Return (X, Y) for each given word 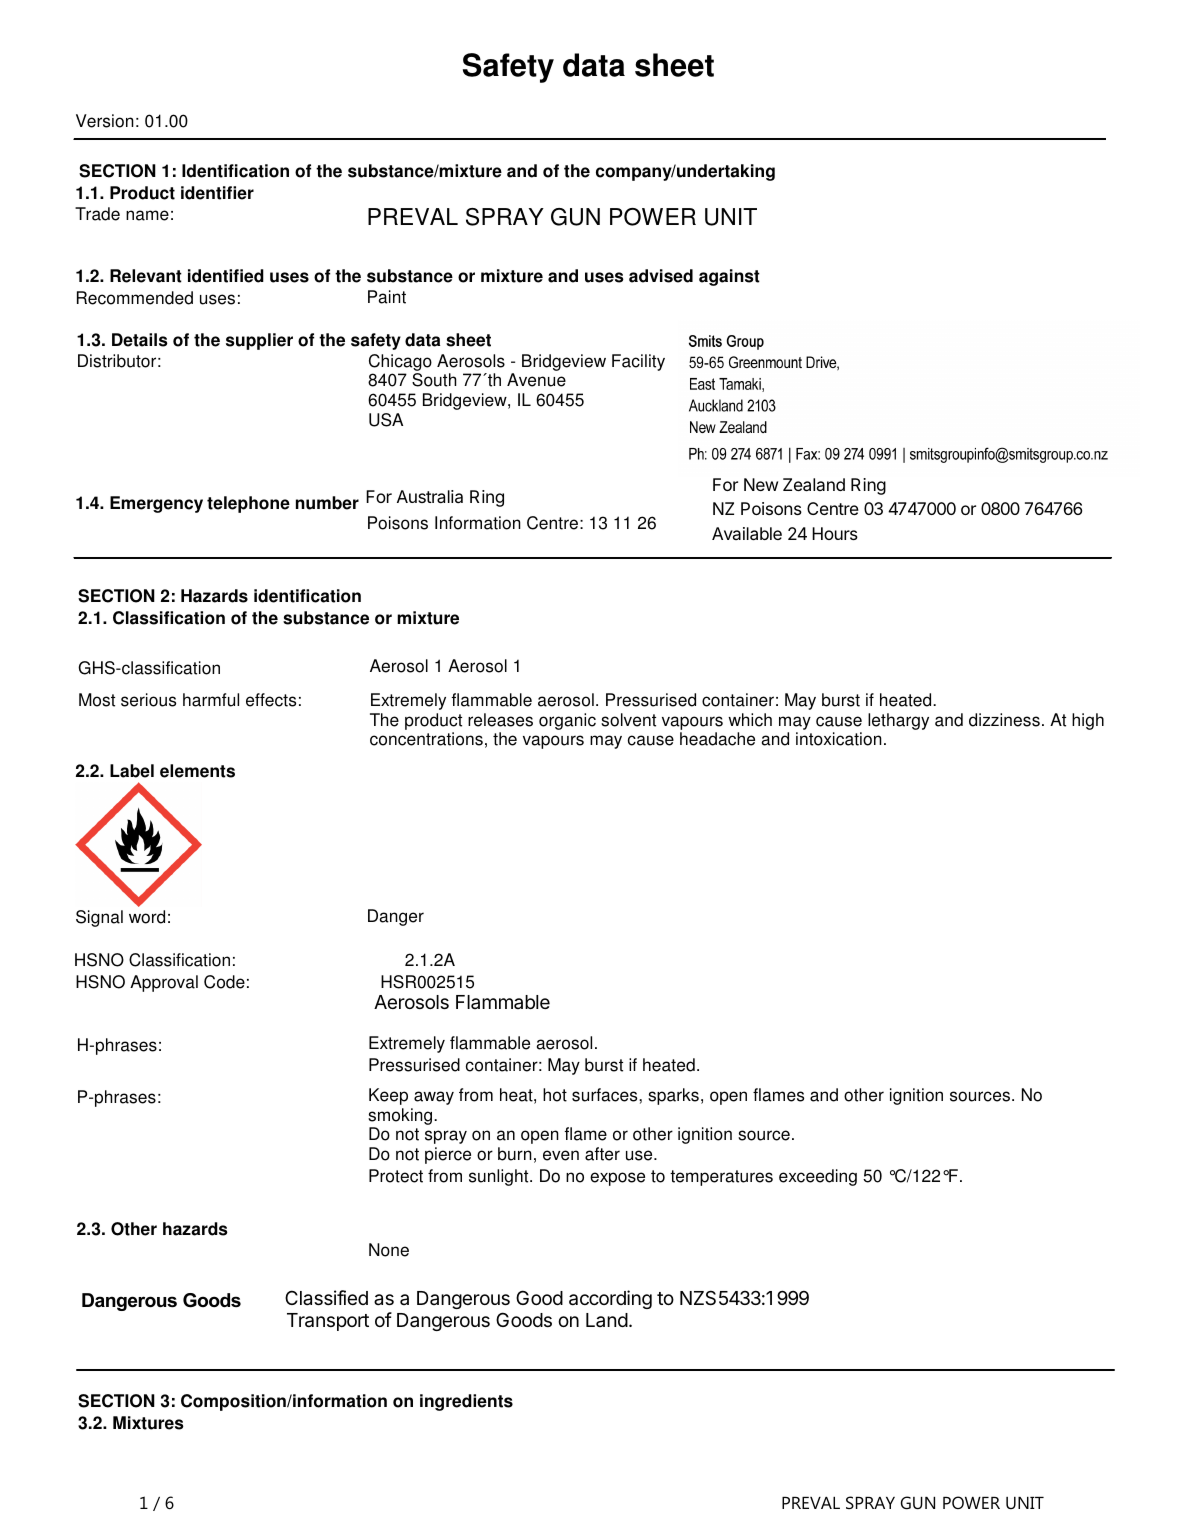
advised (661, 276)
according (610, 1299)
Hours (835, 533)
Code (224, 982)
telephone (248, 504)
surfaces (606, 1095)
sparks (673, 1096)
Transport (328, 1322)
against (729, 277)
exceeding (818, 1177)
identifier (217, 193)
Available (747, 533)
